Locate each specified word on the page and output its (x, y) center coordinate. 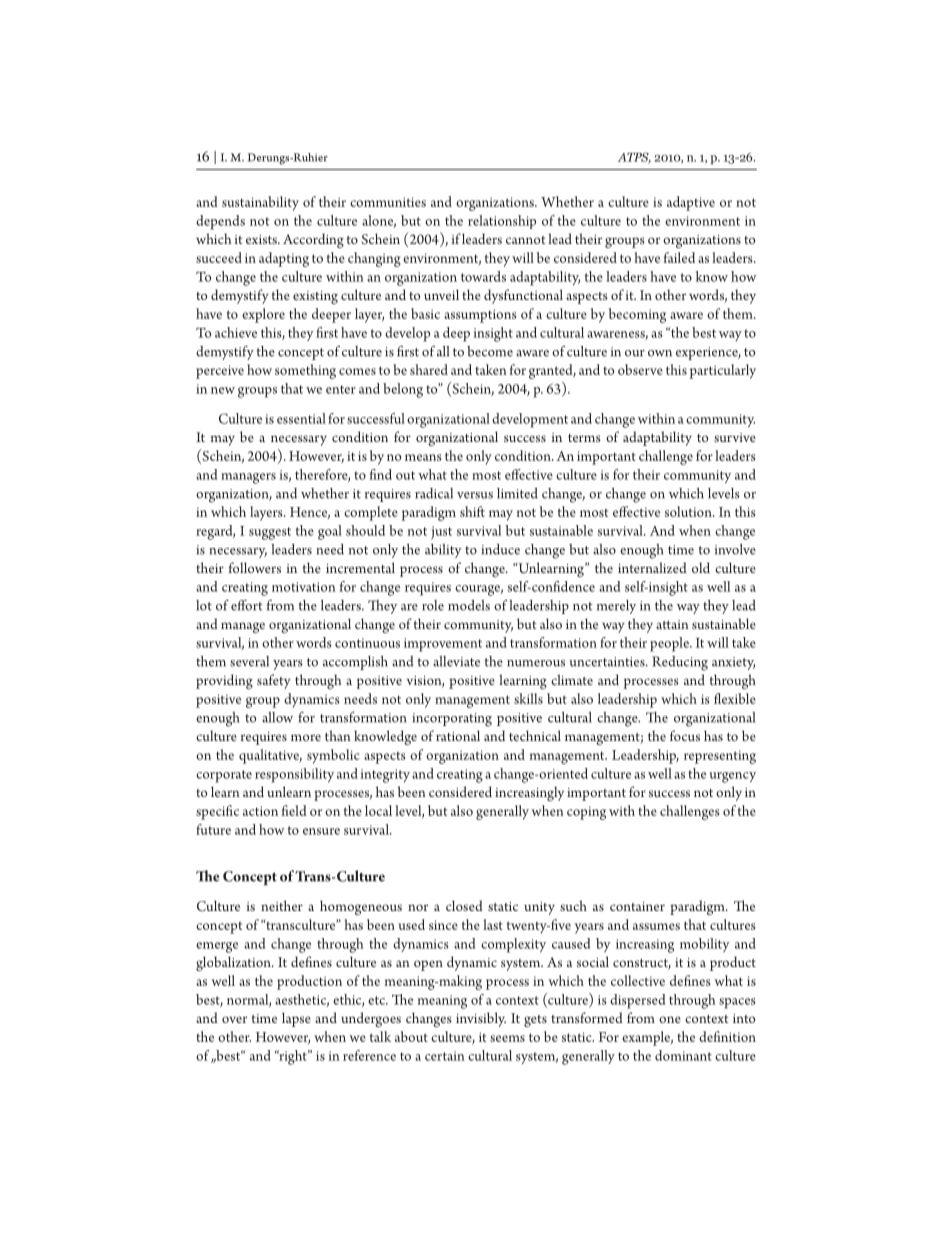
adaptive (691, 203)
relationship (502, 222)
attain (672, 624)
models (469, 605)
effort (247, 605)
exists (262, 239)
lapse (296, 1019)
